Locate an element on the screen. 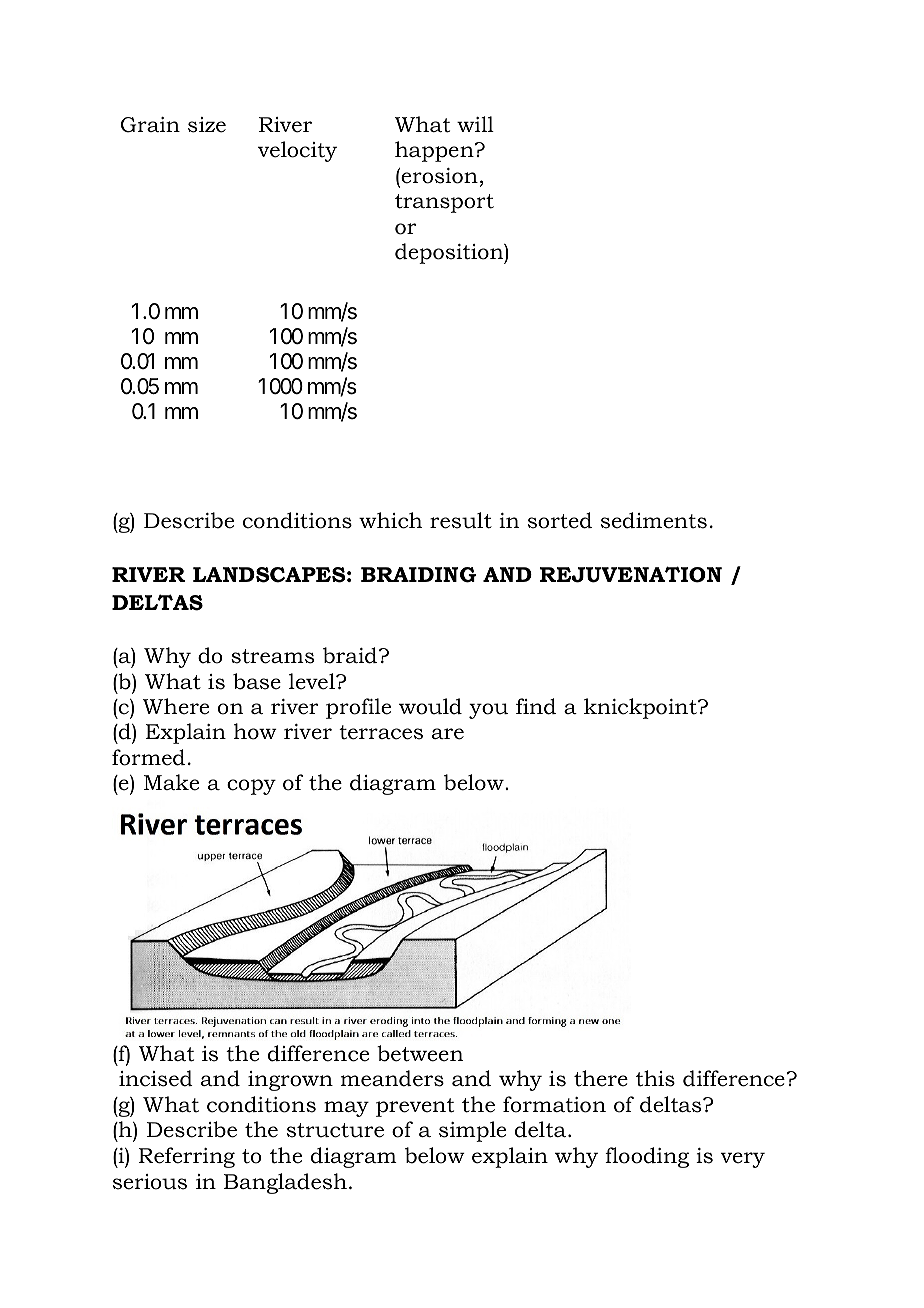 This screenshot has height=1308, width=924. size is located at coordinates (207, 125).
